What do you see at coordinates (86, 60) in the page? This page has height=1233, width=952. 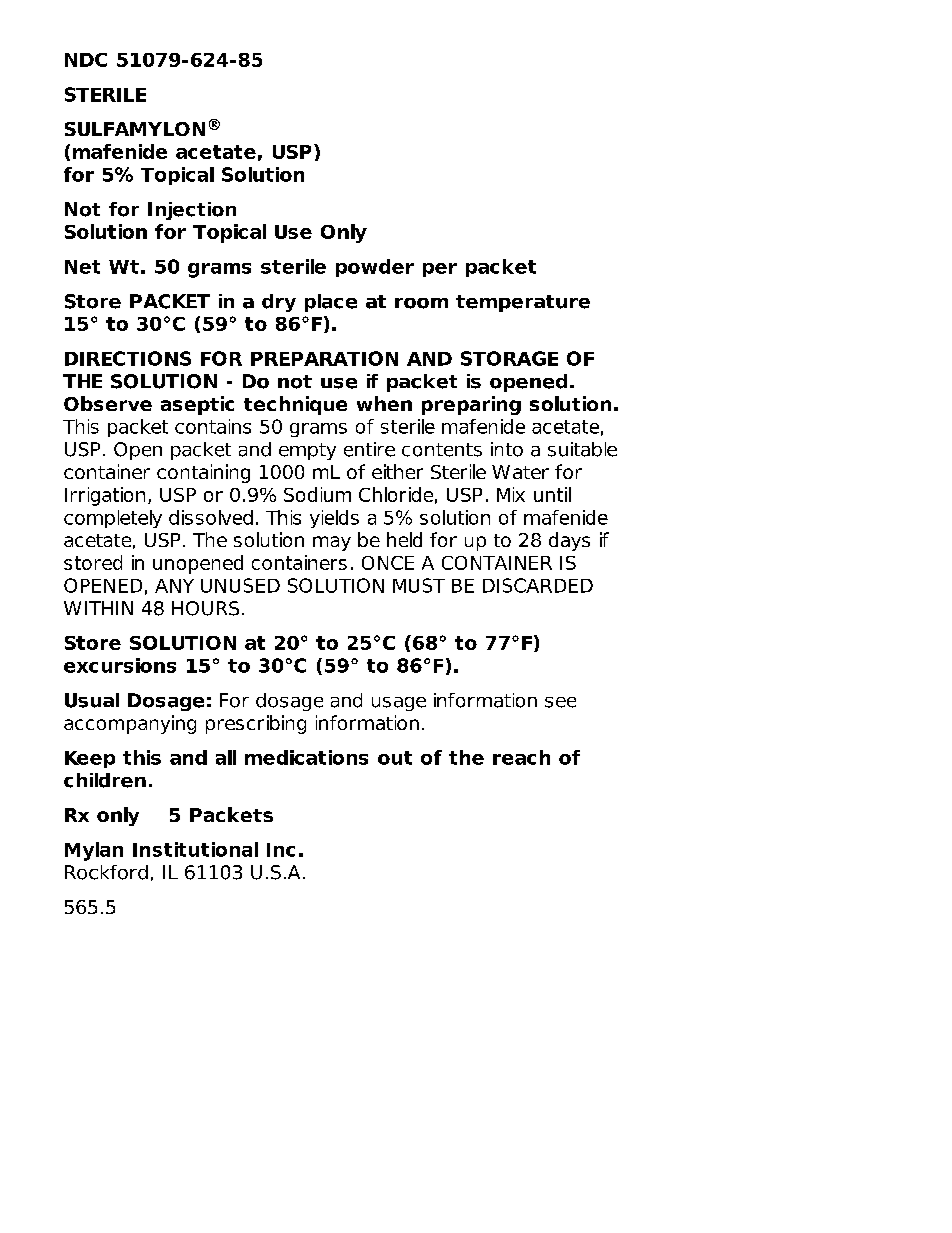 I see `NDC` at bounding box center [86, 60].
